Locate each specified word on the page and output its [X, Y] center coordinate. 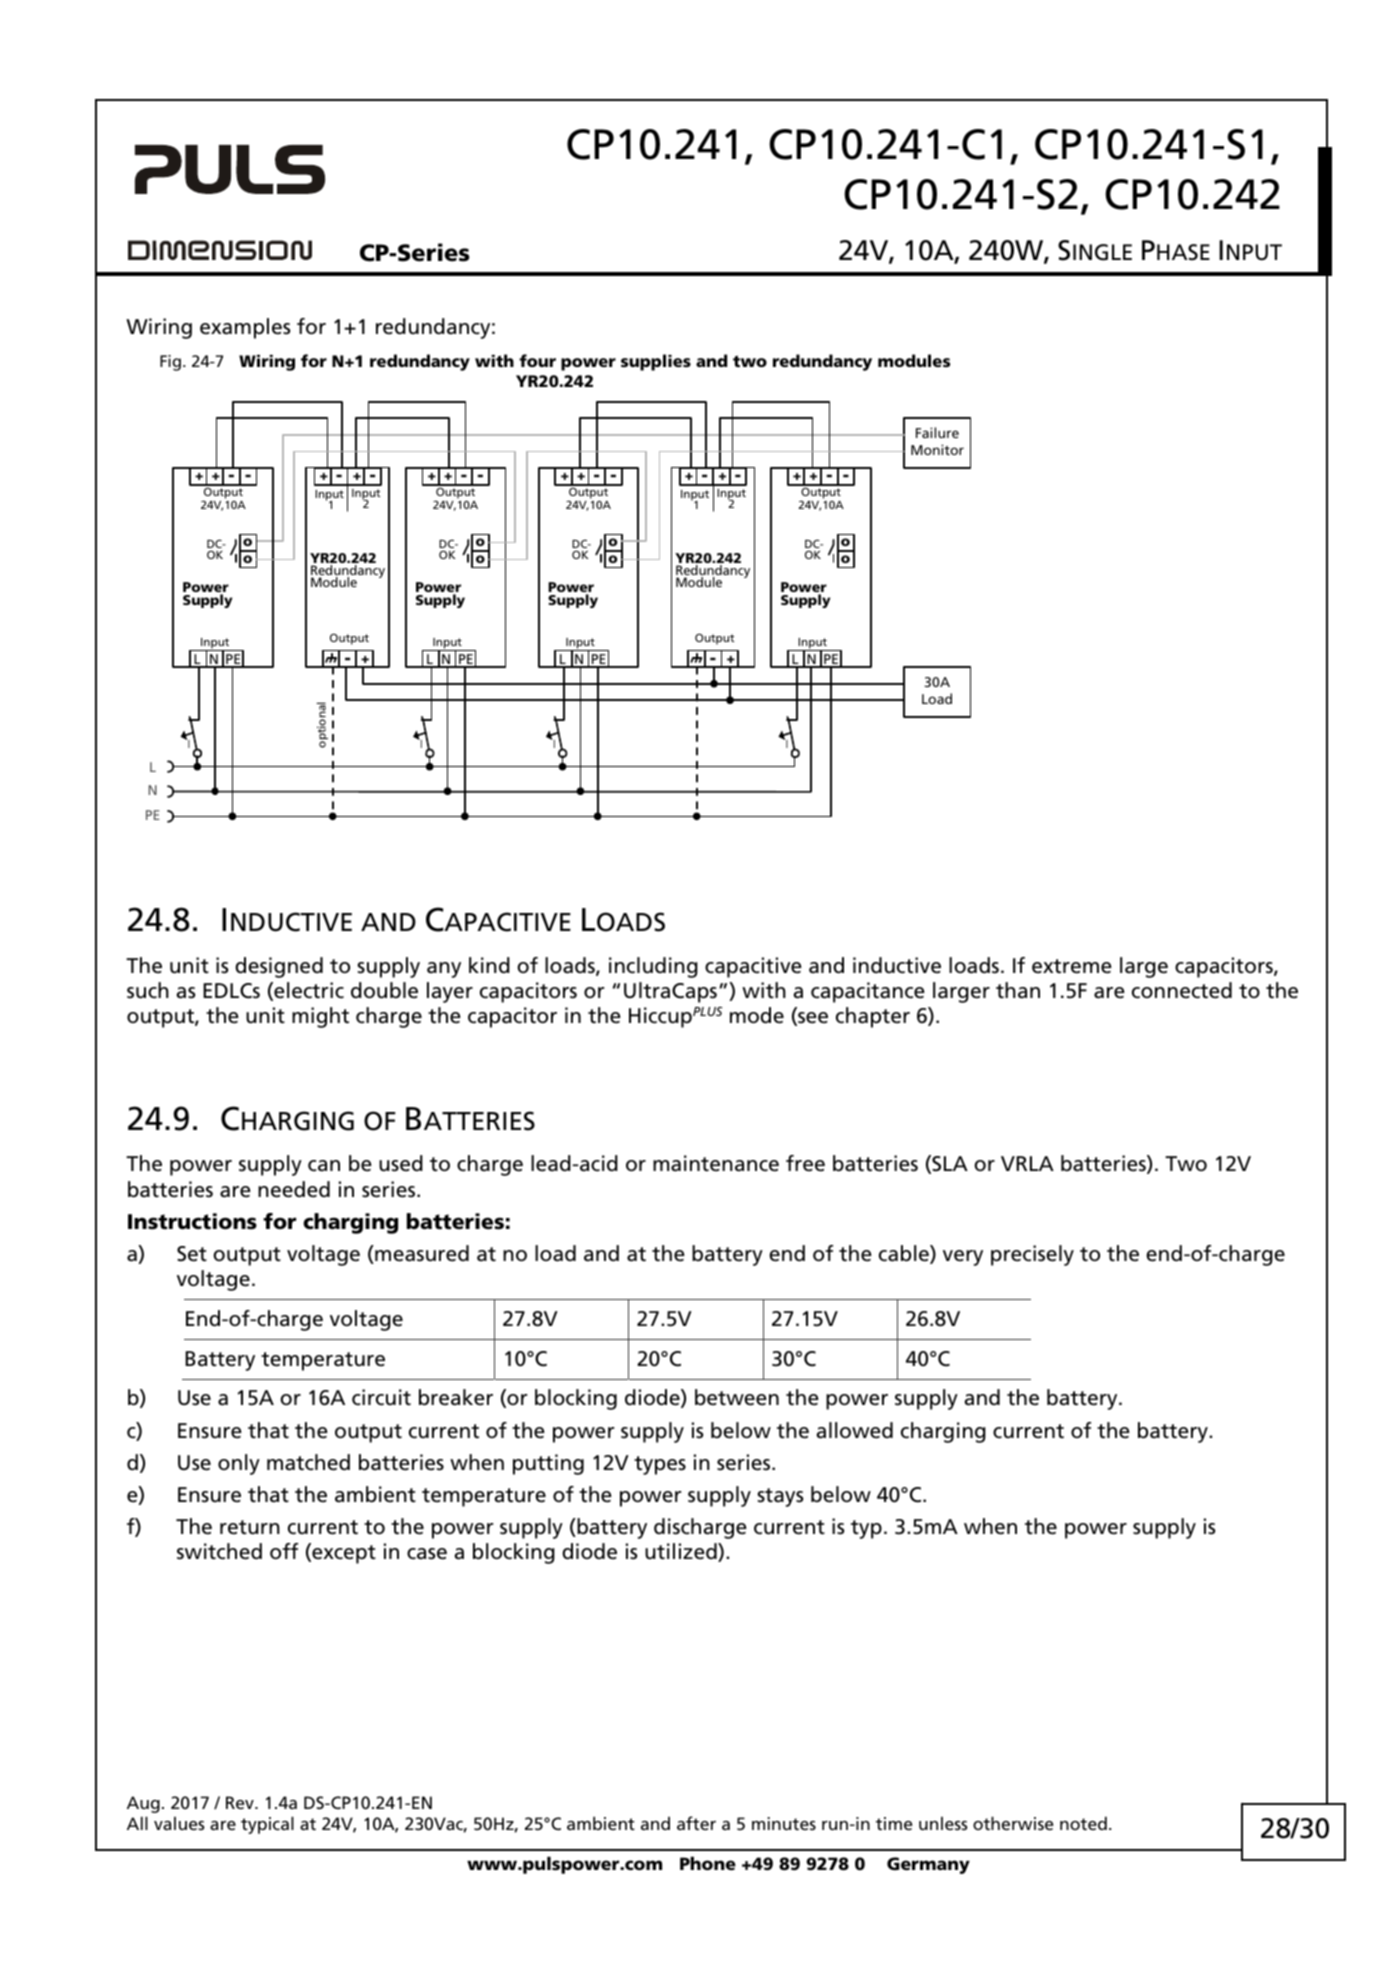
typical [267, 1825]
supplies [656, 362]
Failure [937, 432]
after [696, 1823]
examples [245, 328]
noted [1083, 1823]
